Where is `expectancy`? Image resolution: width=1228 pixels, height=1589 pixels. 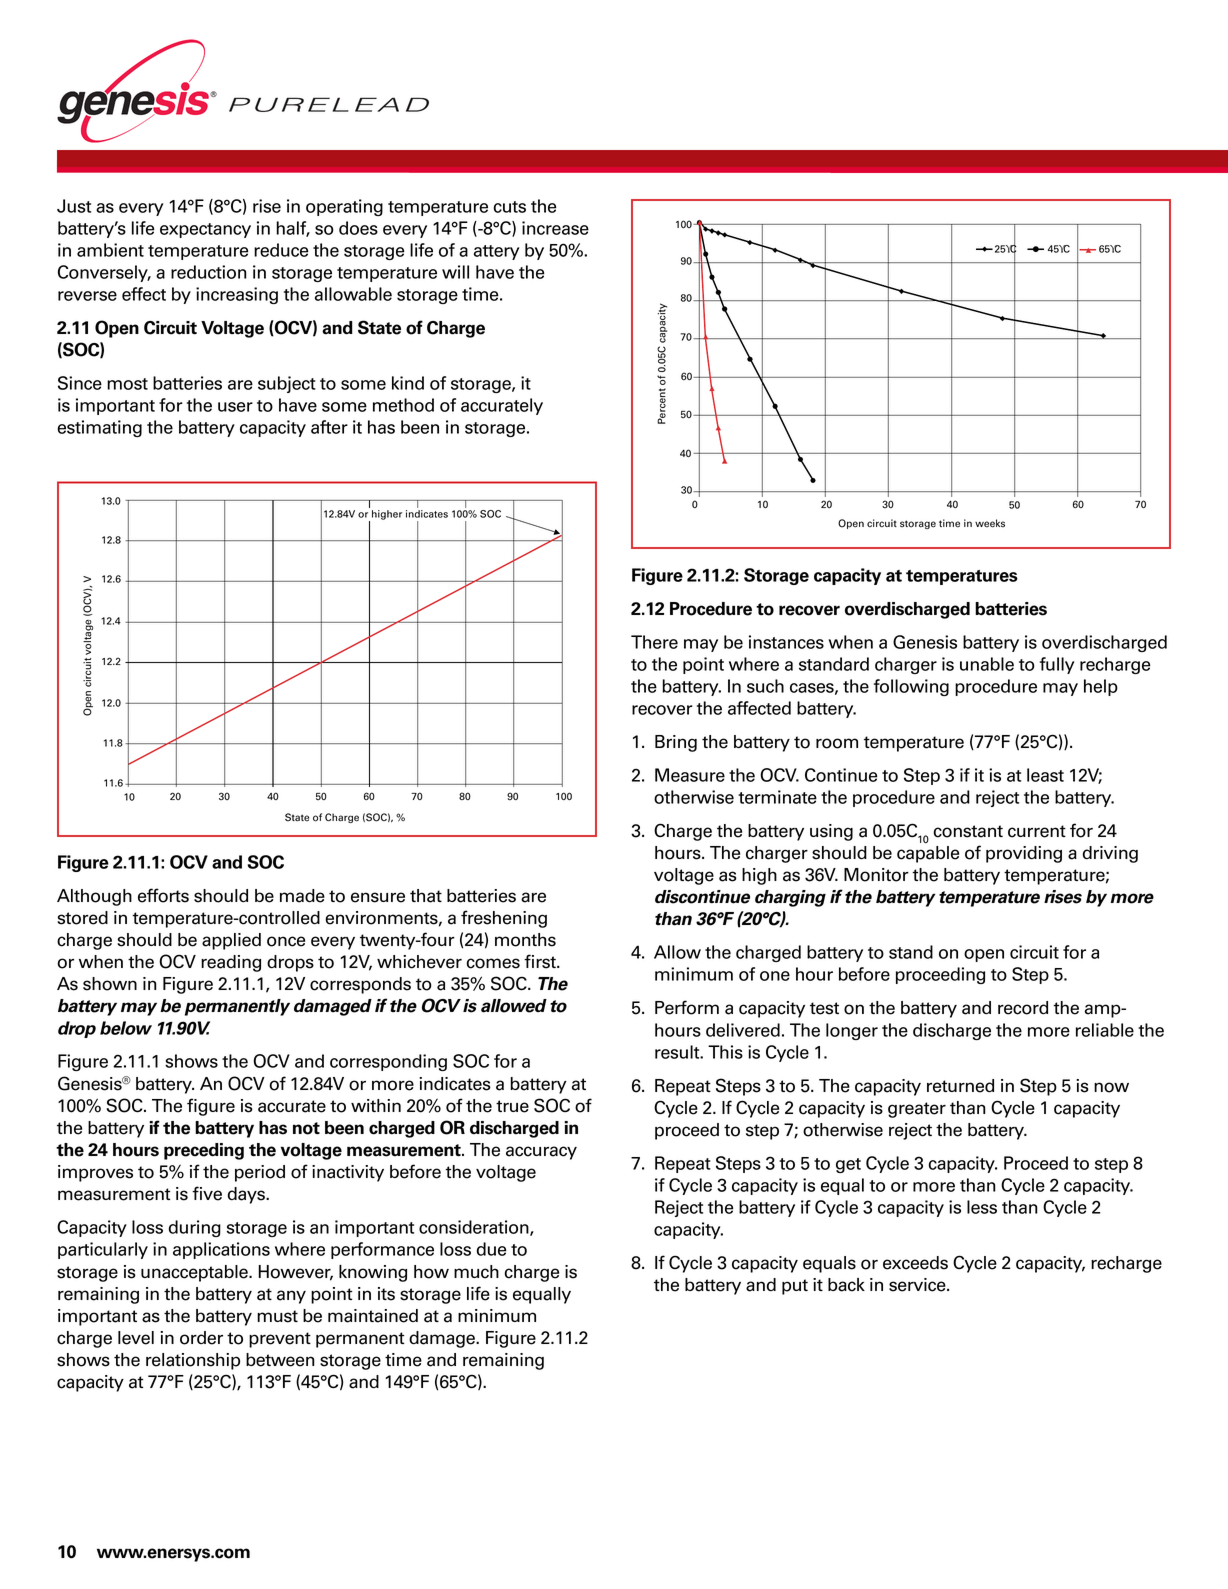 expectancy is located at coordinates (205, 230).
